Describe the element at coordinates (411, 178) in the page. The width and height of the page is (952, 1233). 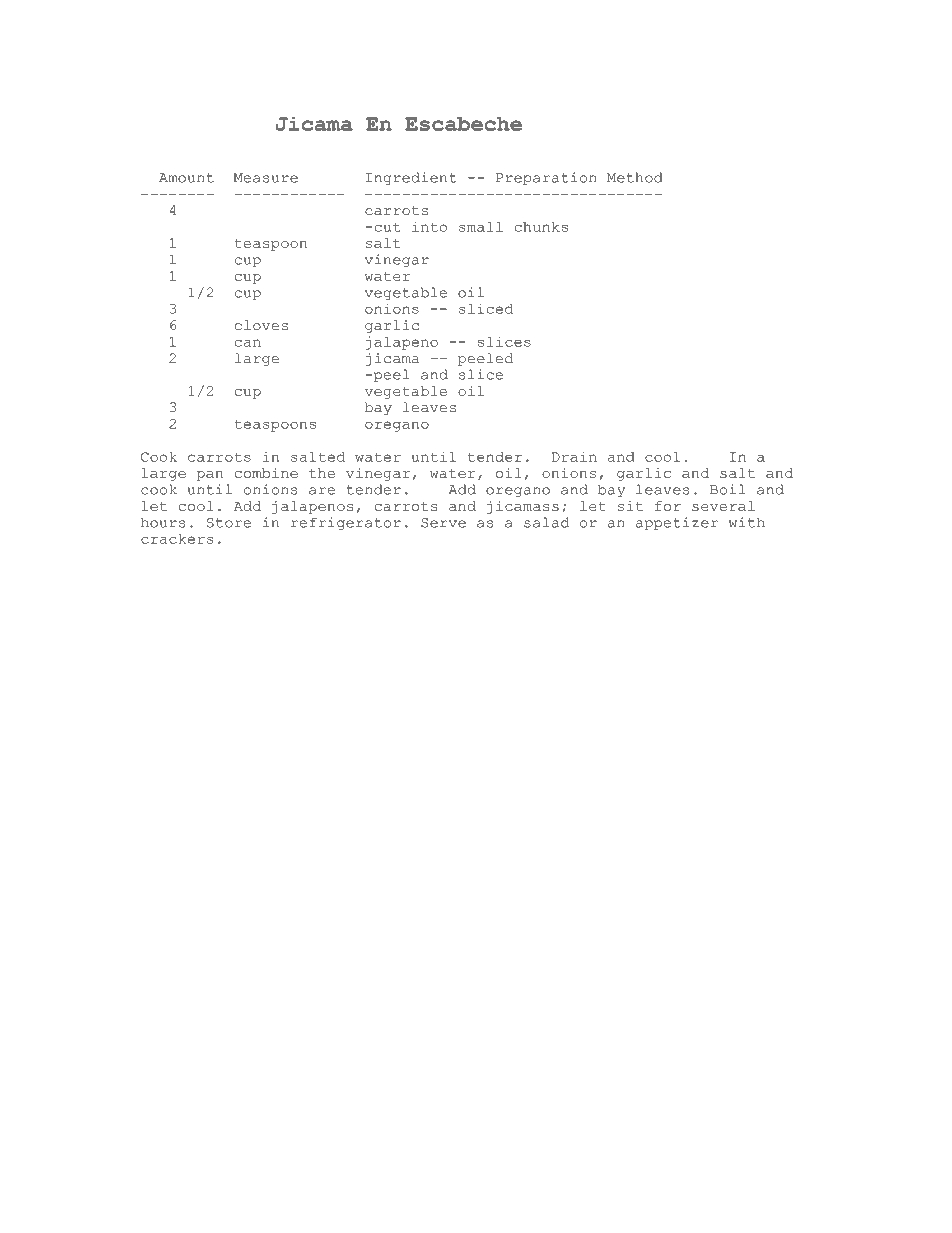
I see `Ingredient` at that location.
